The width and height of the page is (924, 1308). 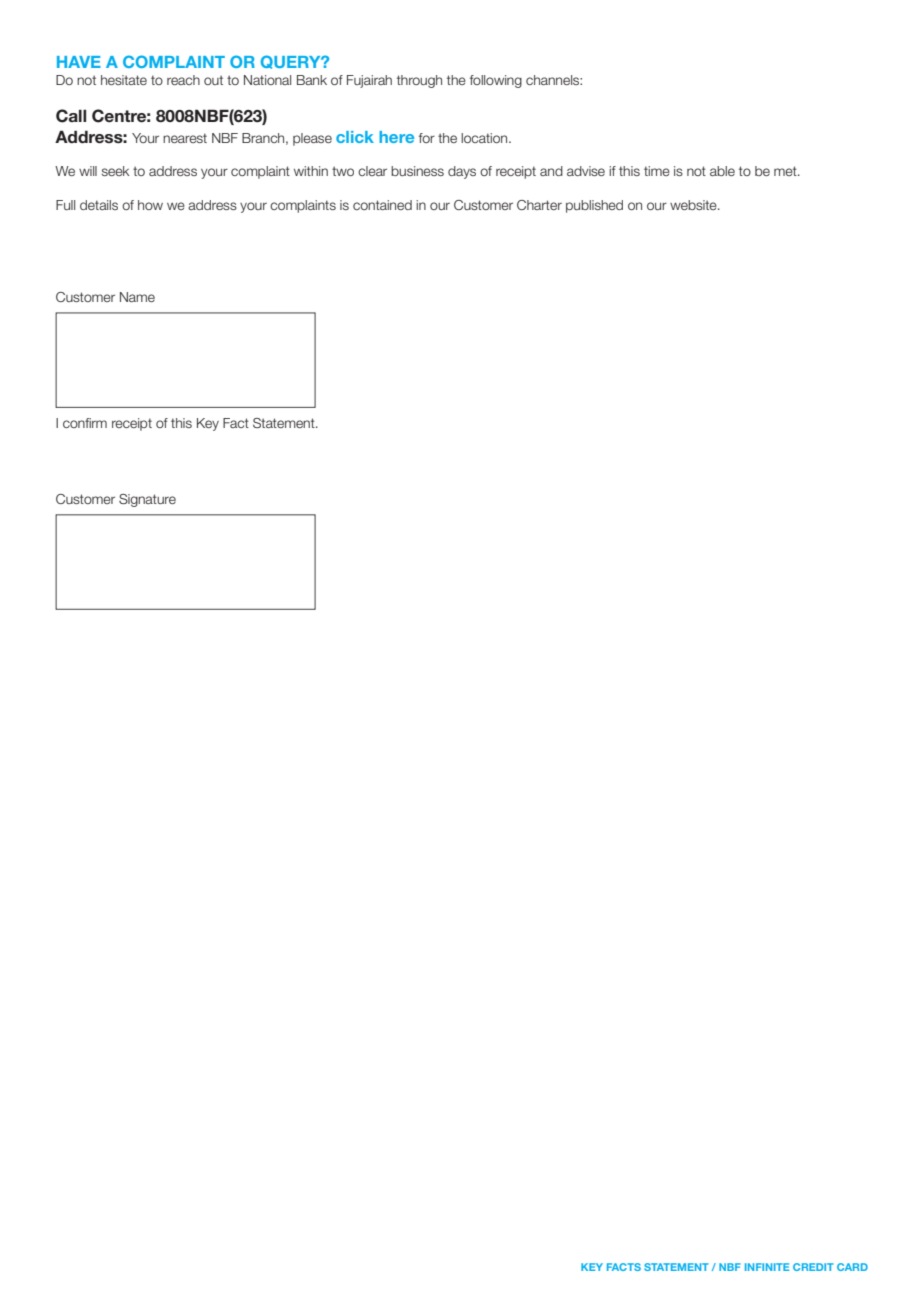 I want to click on INFINITE, so click(x=767, y=1267).
